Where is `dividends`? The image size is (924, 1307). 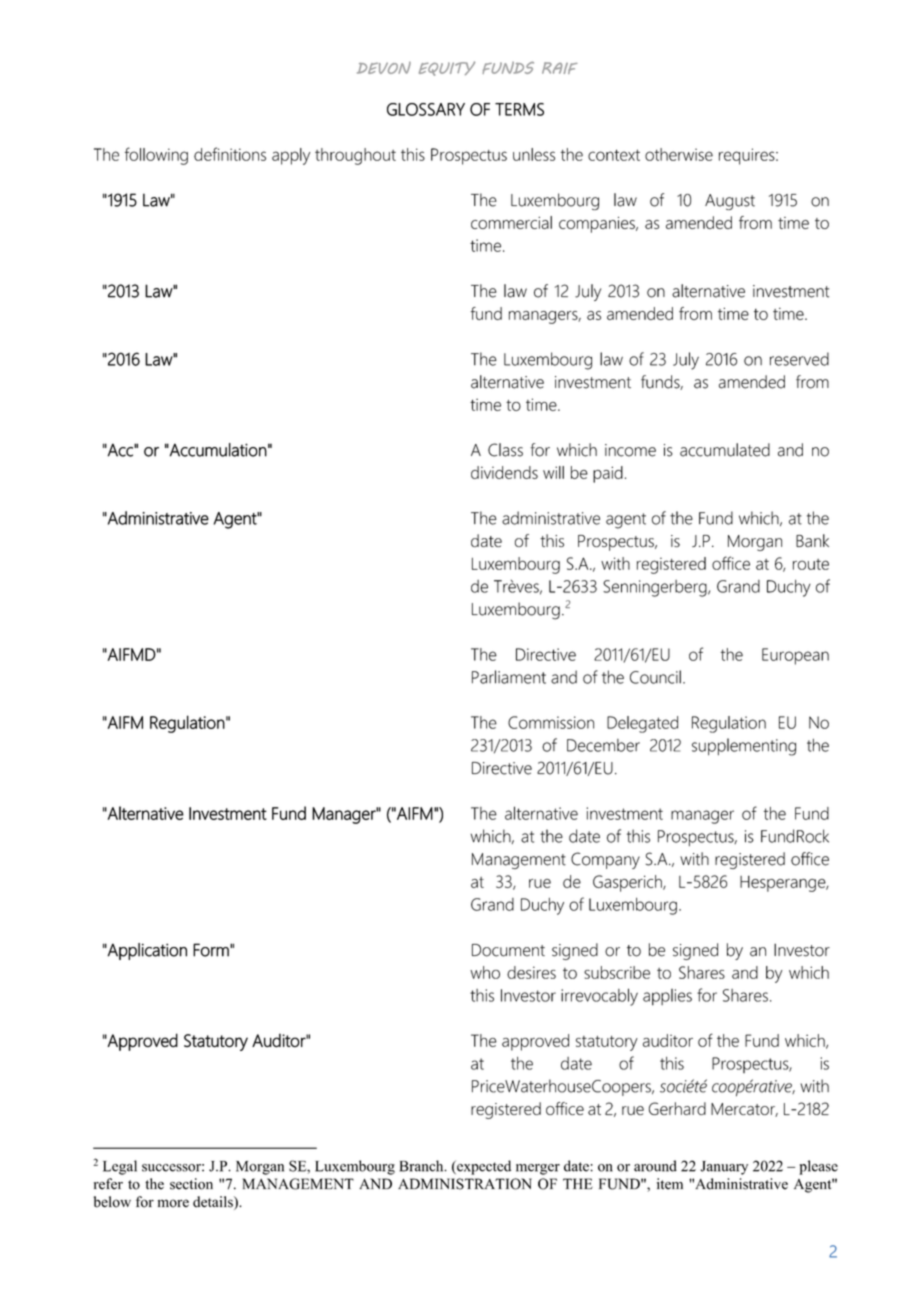
dividends is located at coordinates (504, 472).
